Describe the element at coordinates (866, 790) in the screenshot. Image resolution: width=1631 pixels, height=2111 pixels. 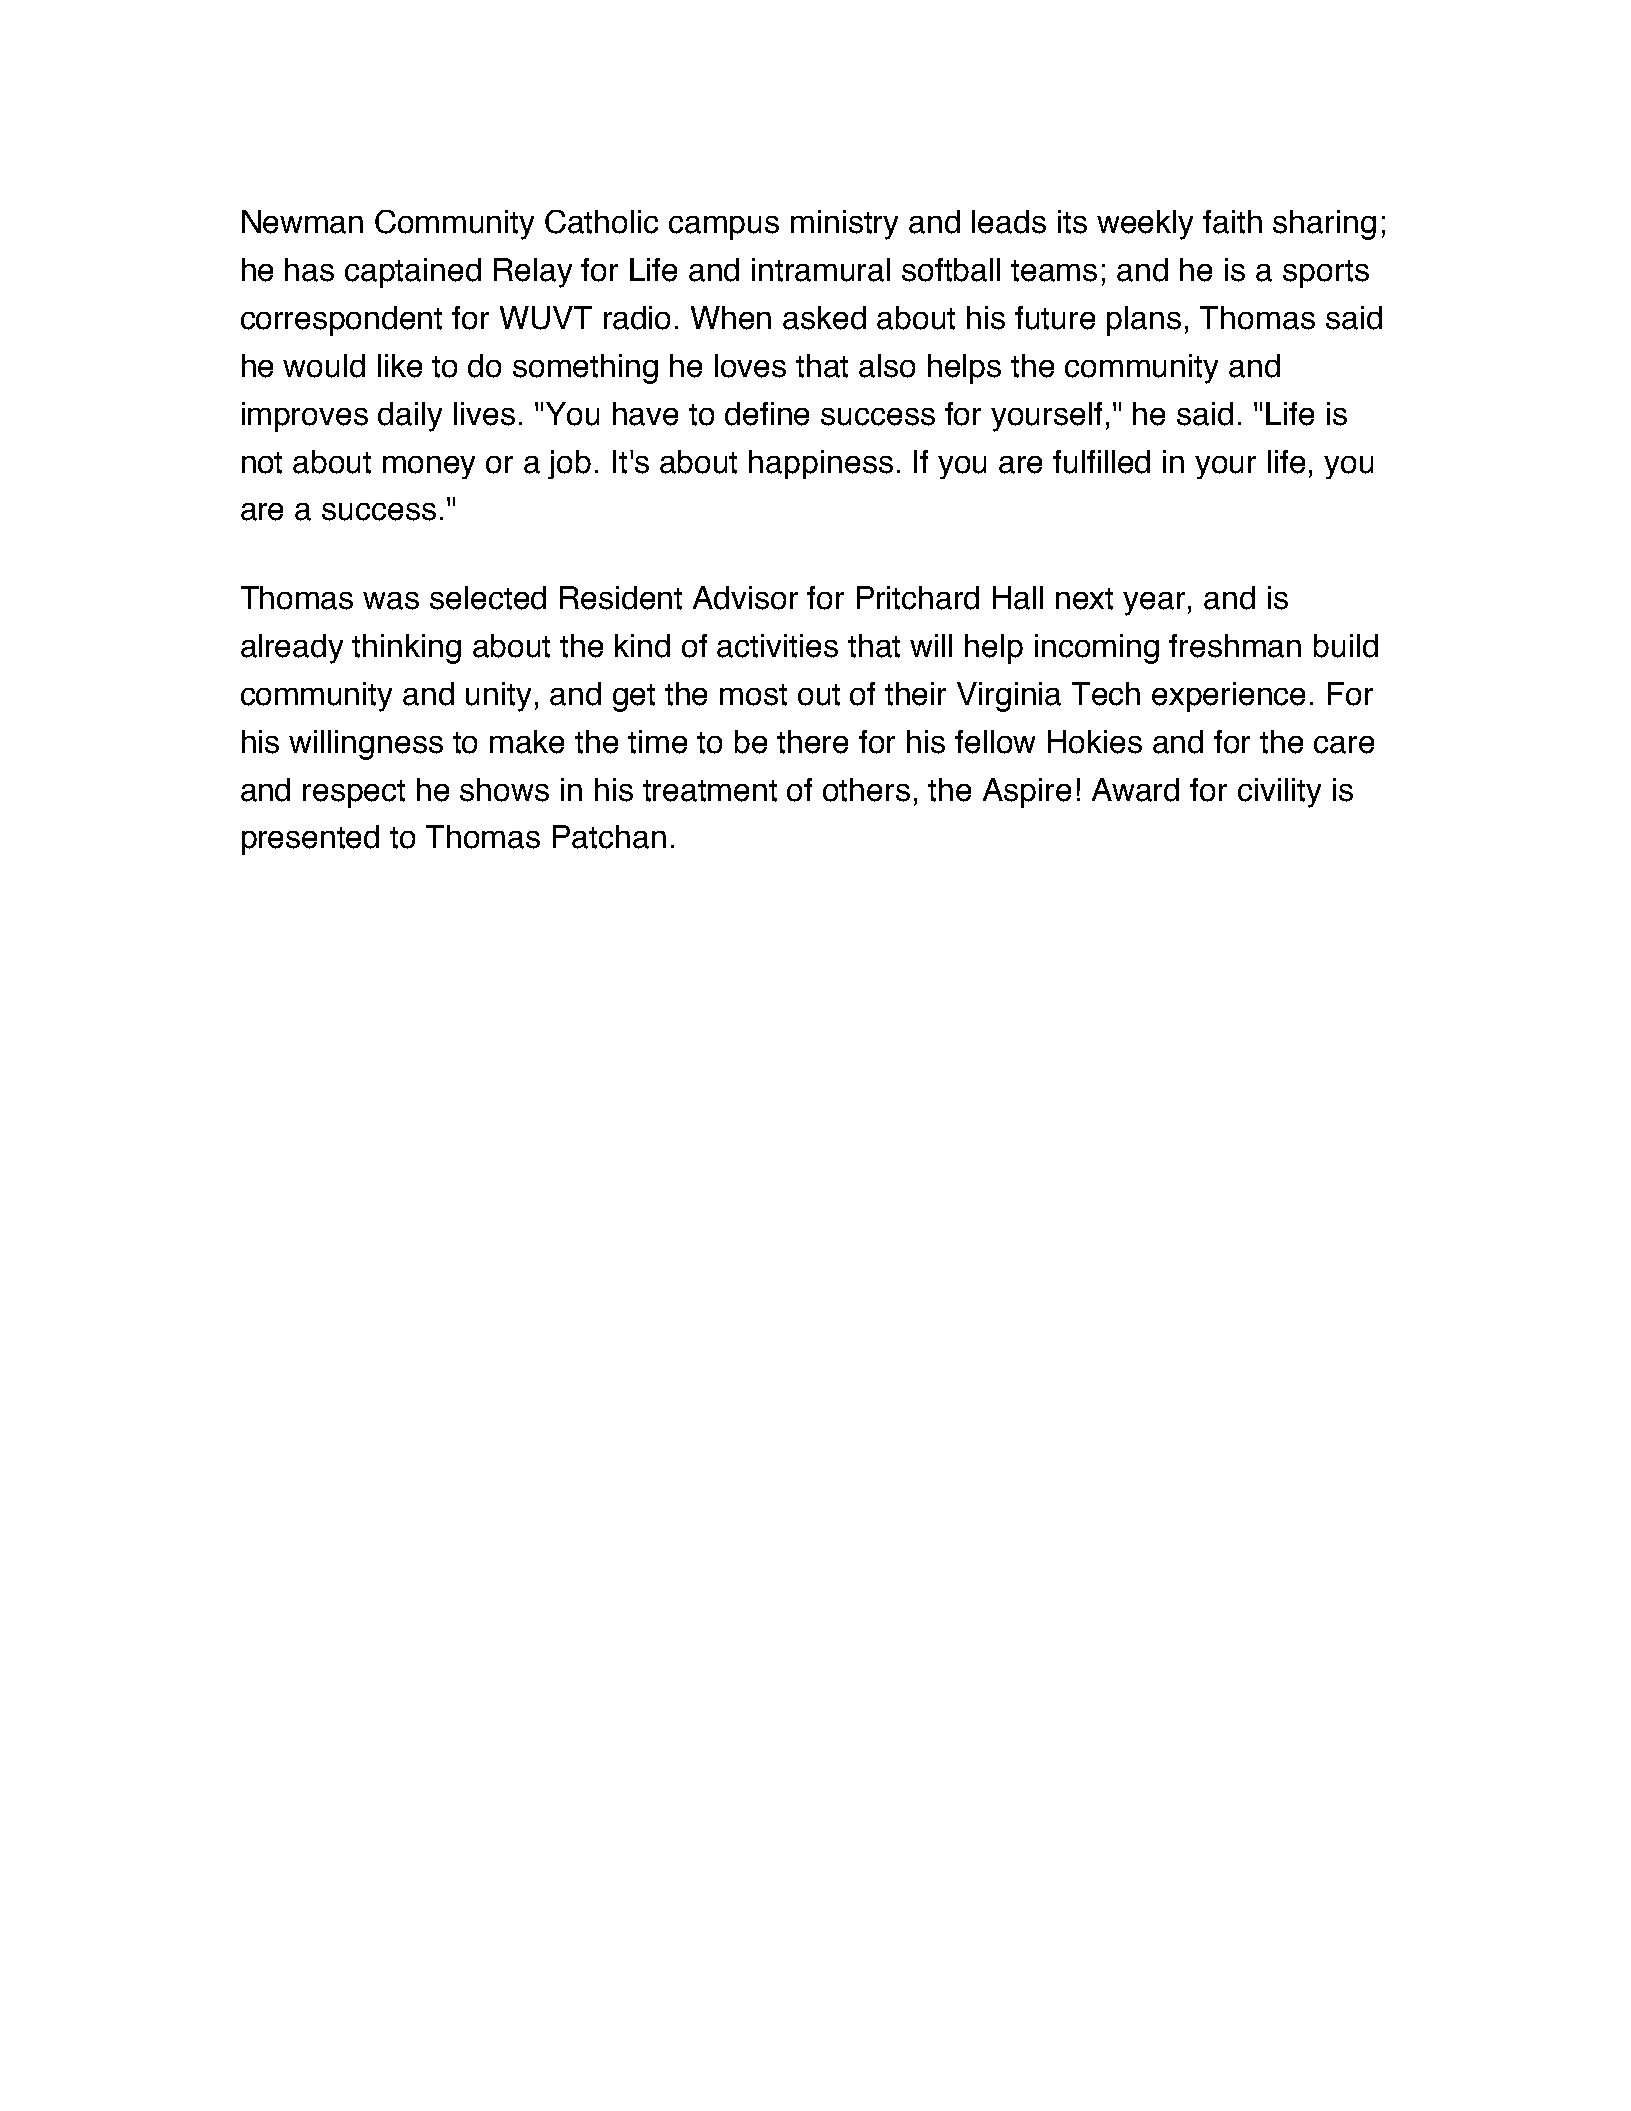
I see `others` at that location.
